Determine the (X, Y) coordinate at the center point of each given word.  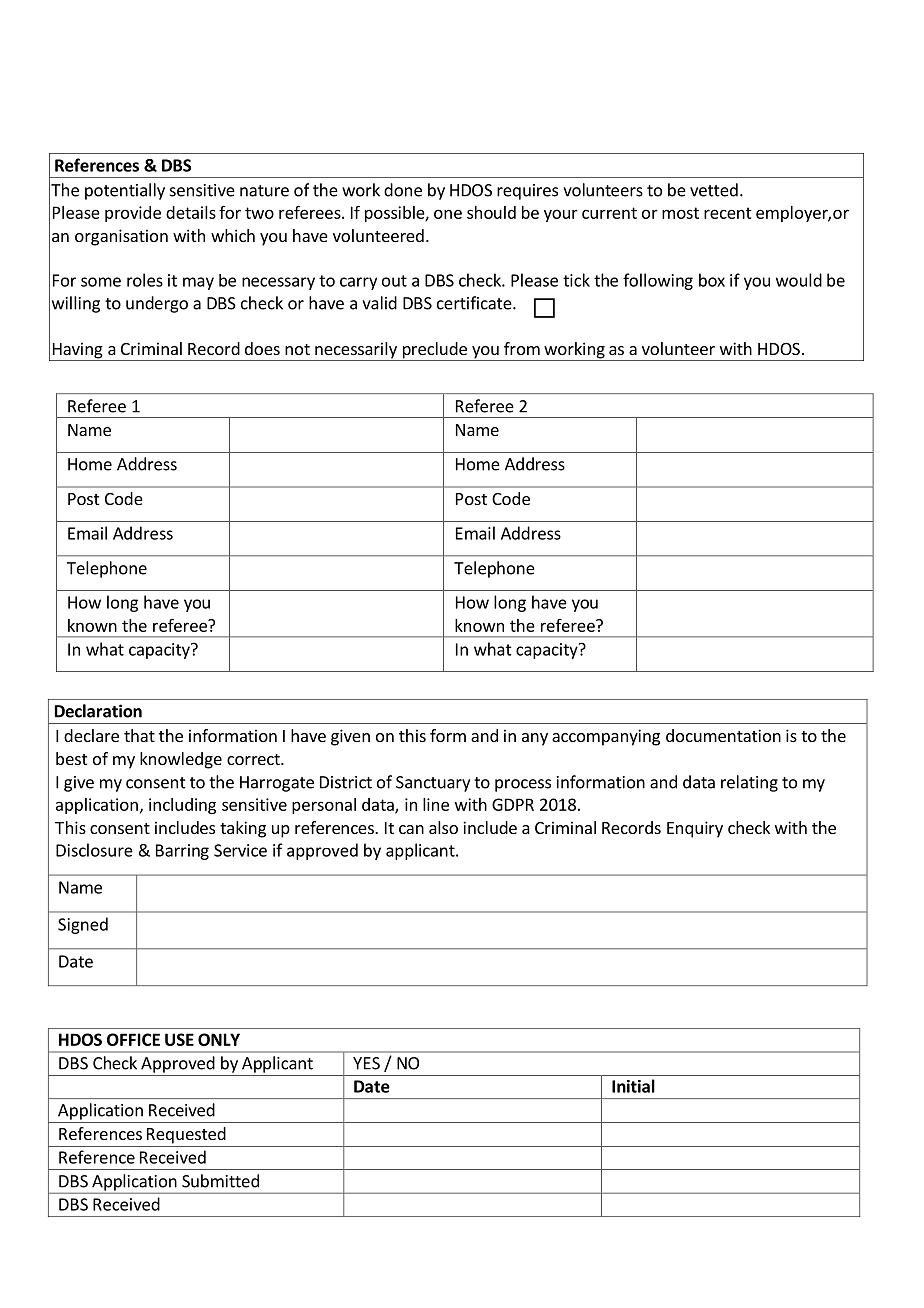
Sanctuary (433, 784)
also (443, 827)
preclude (434, 351)
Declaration (98, 711)
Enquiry (695, 829)
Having (77, 351)
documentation (723, 735)
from (522, 348)
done (403, 190)
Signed (83, 925)
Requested (186, 1135)
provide (133, 214)
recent (728, 213)
